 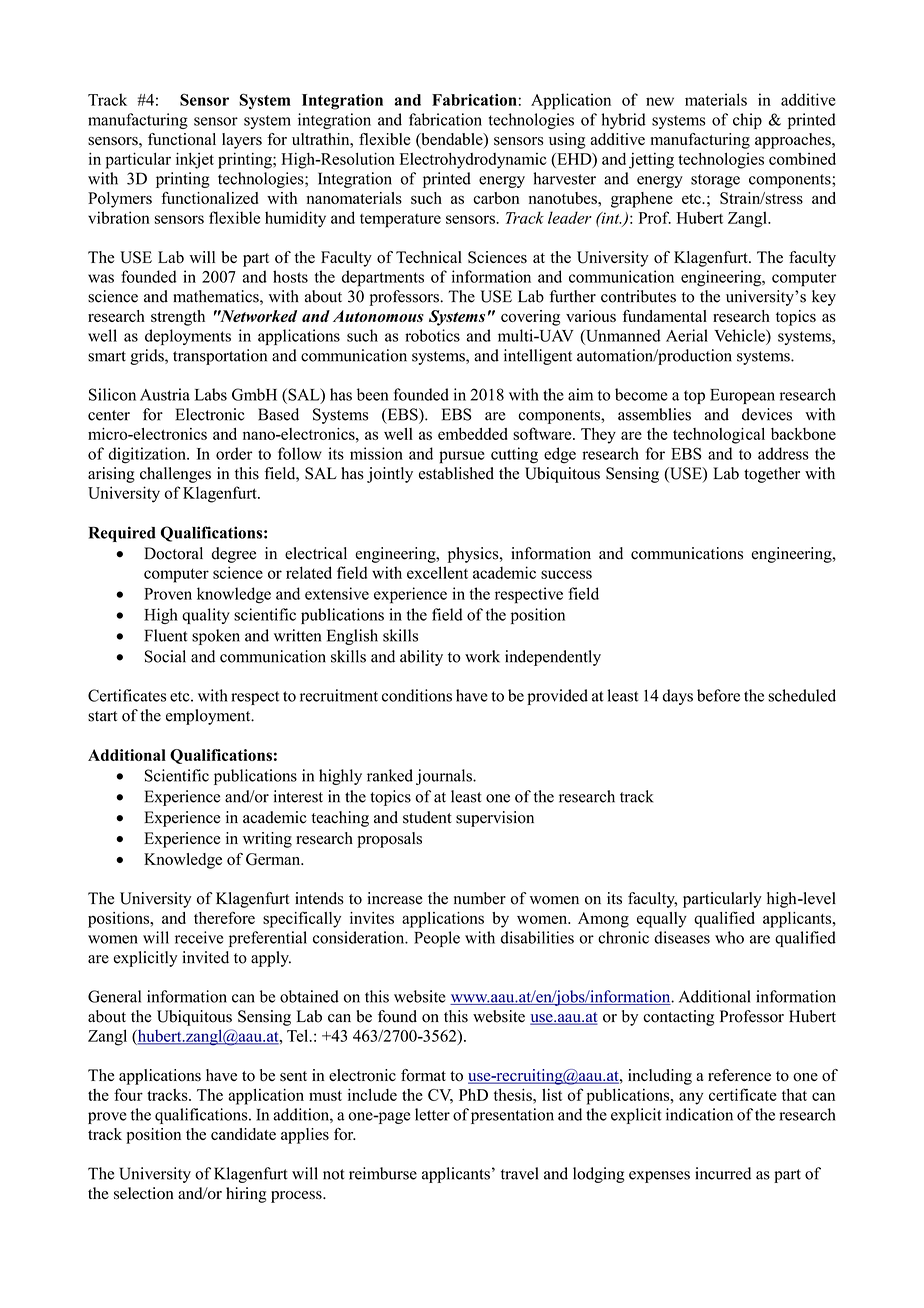 What do you see at coordinates (456, 473) in the screenshot?
I see `established` at bounding box center [456, 473].
